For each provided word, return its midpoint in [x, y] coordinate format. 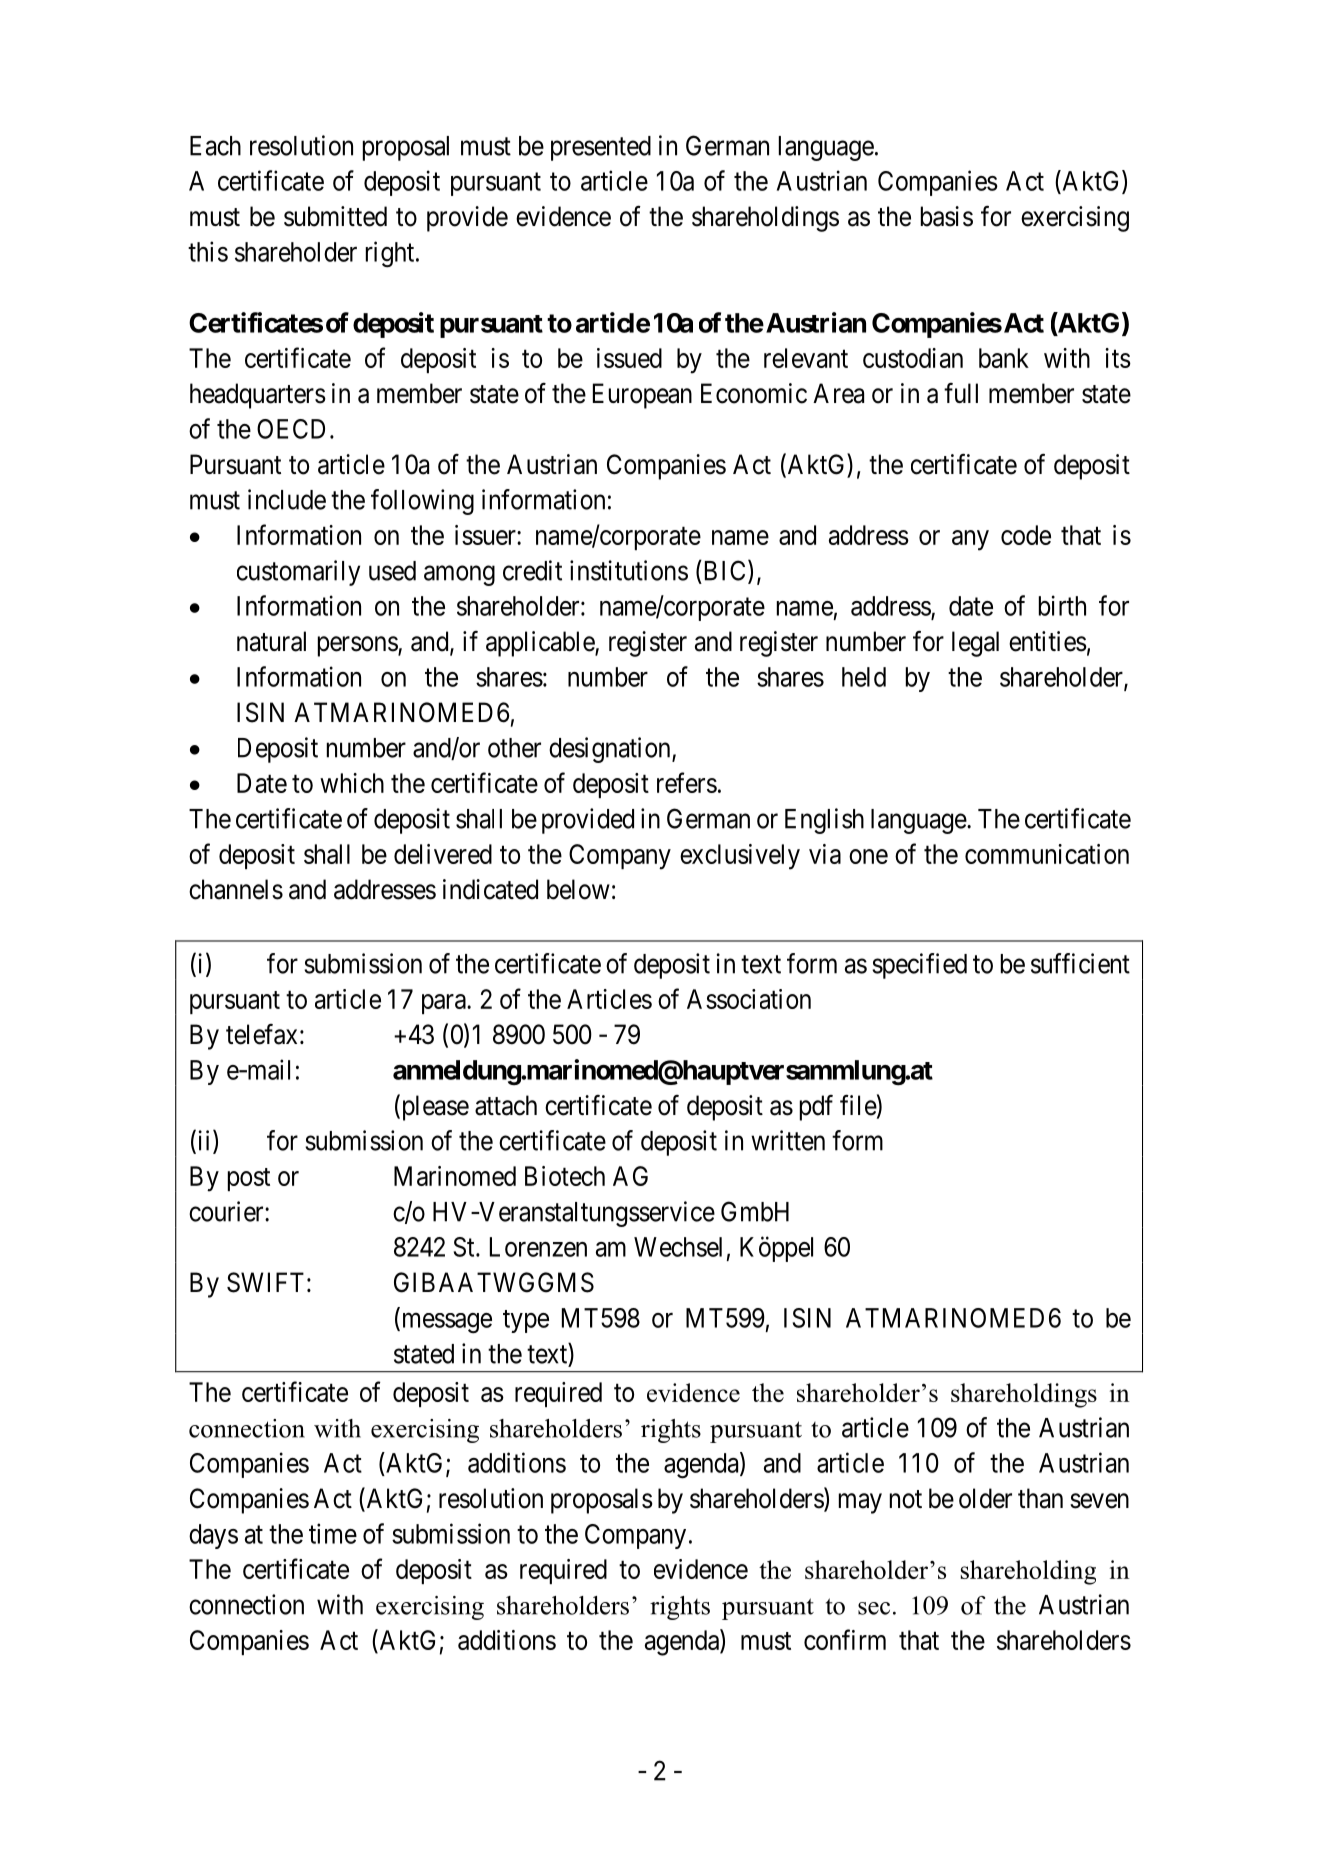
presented [601, 148]
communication [1047, 854]
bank [1004, 358]
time [333, 1533]
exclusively [740, 857]
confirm [845, 1639]
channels [236, 889]
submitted [335, 216]
